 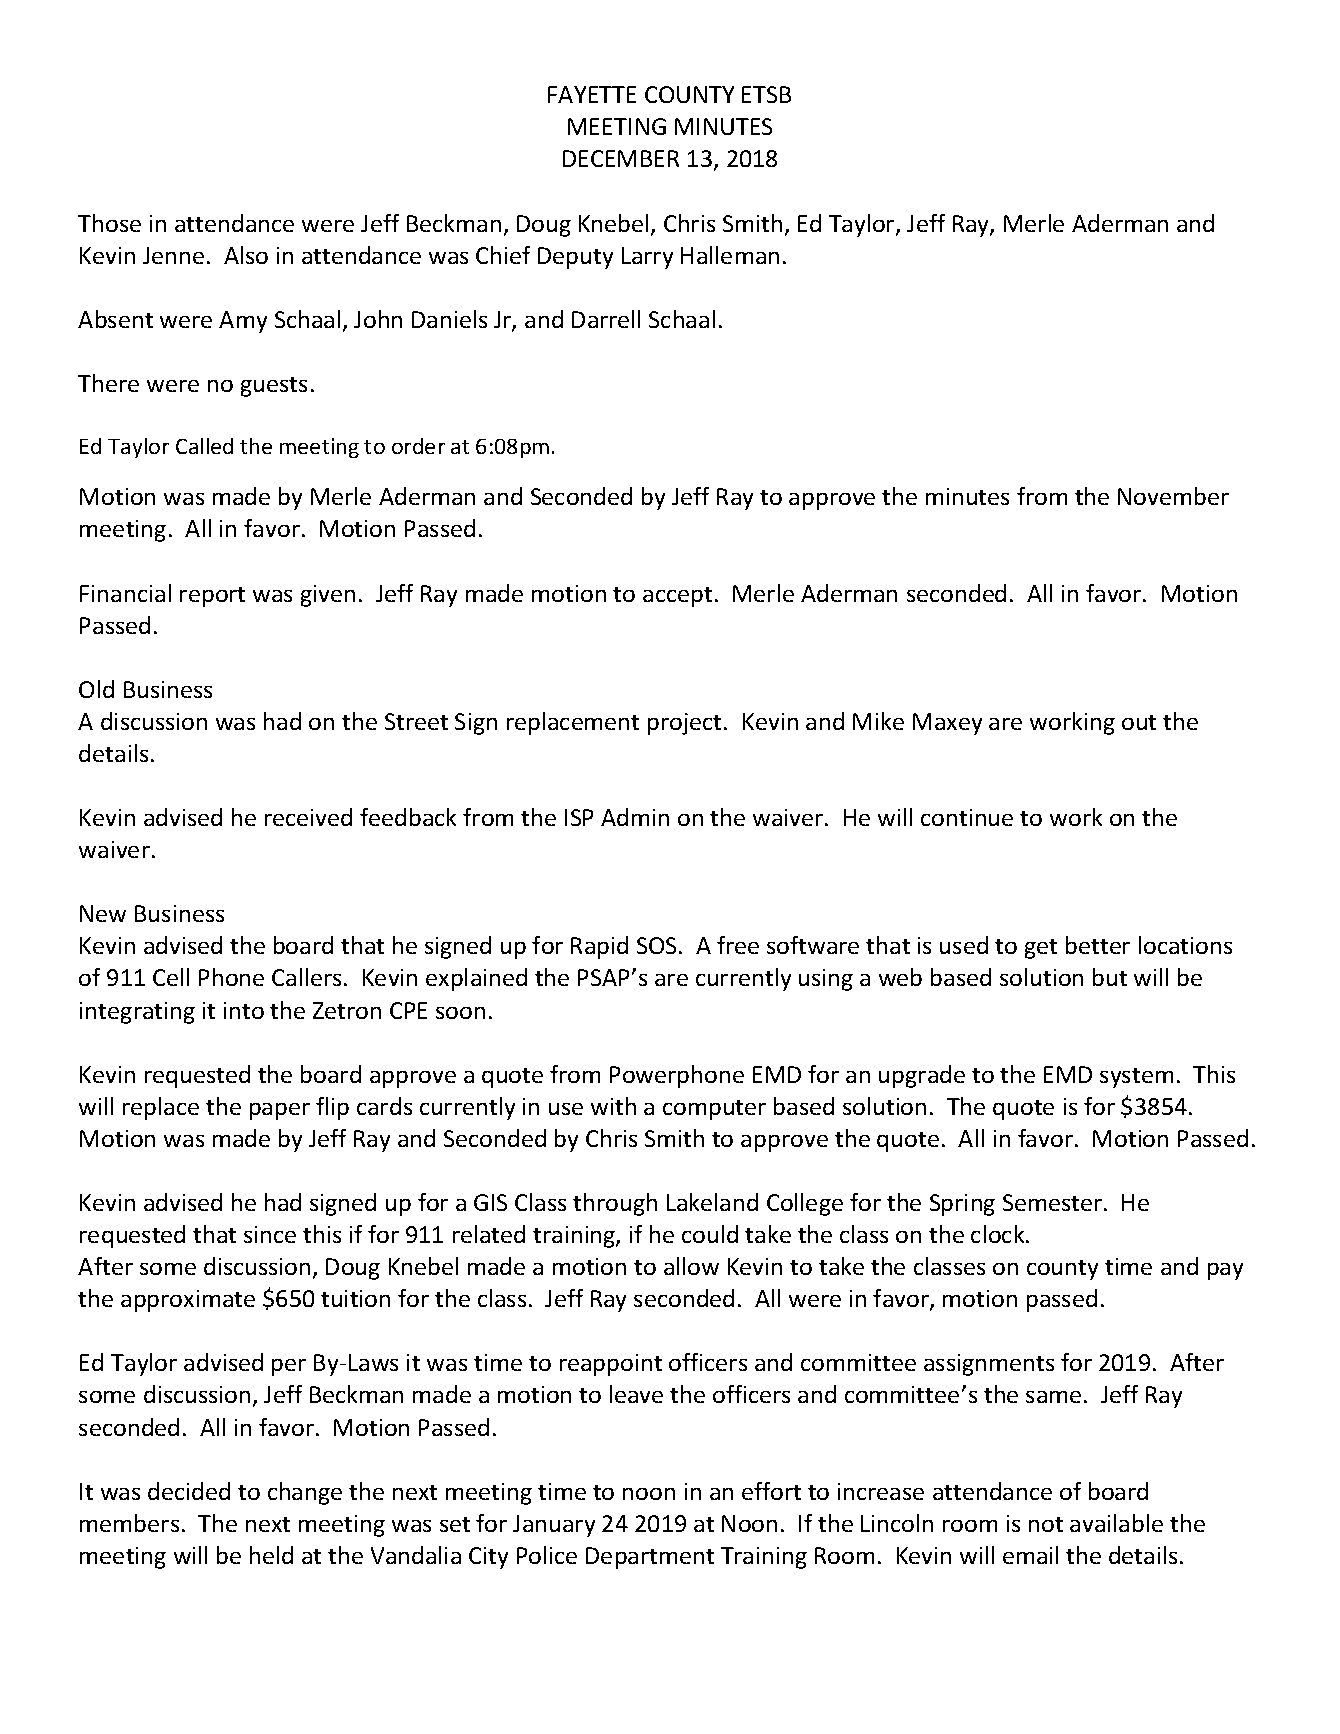 What do you see at coordinates (621, 158) in the image?
I see `DECEMBER` at bounding box center [621, 158].
